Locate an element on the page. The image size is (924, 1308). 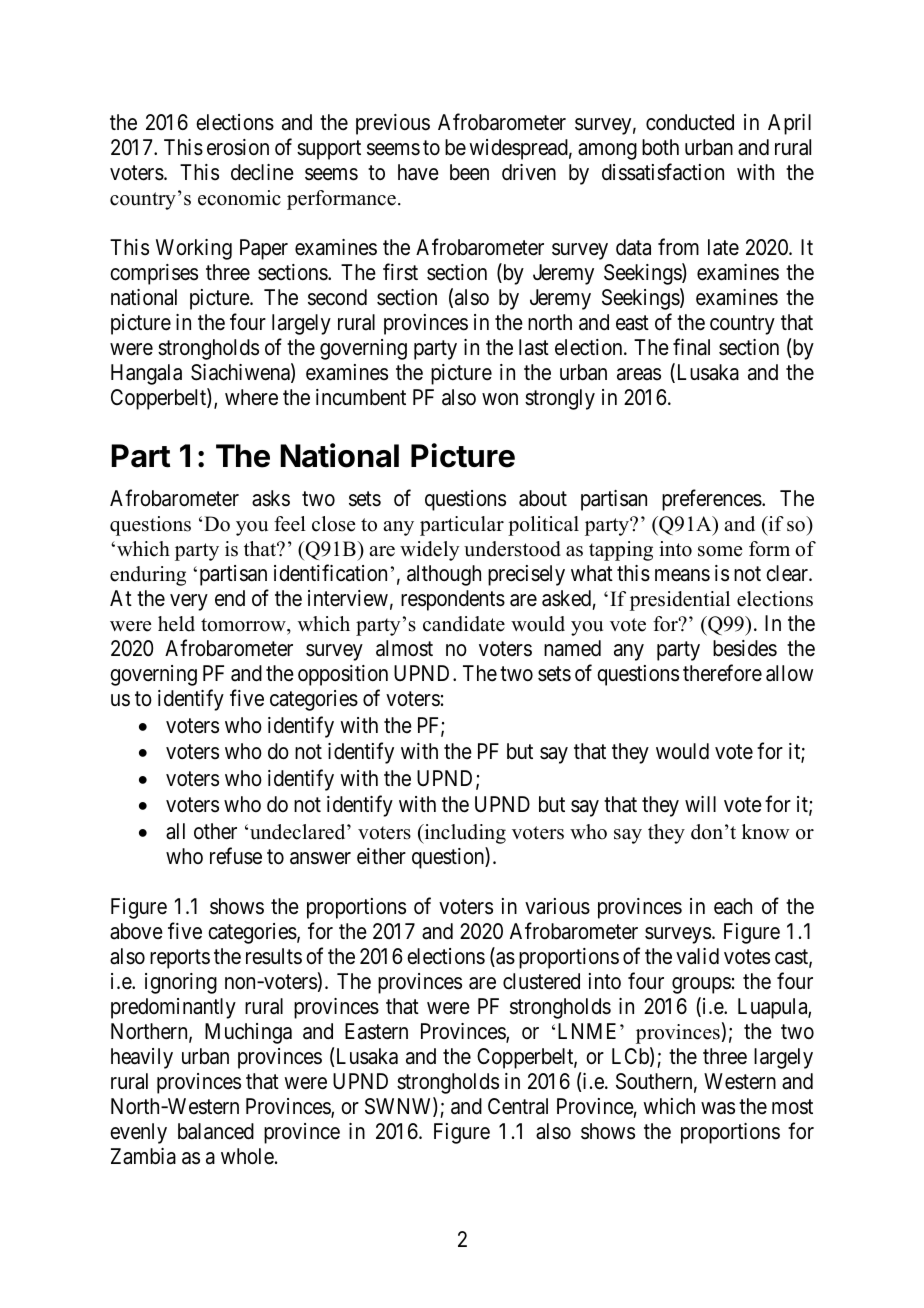
erosion is located at coordinates (238, 147).
